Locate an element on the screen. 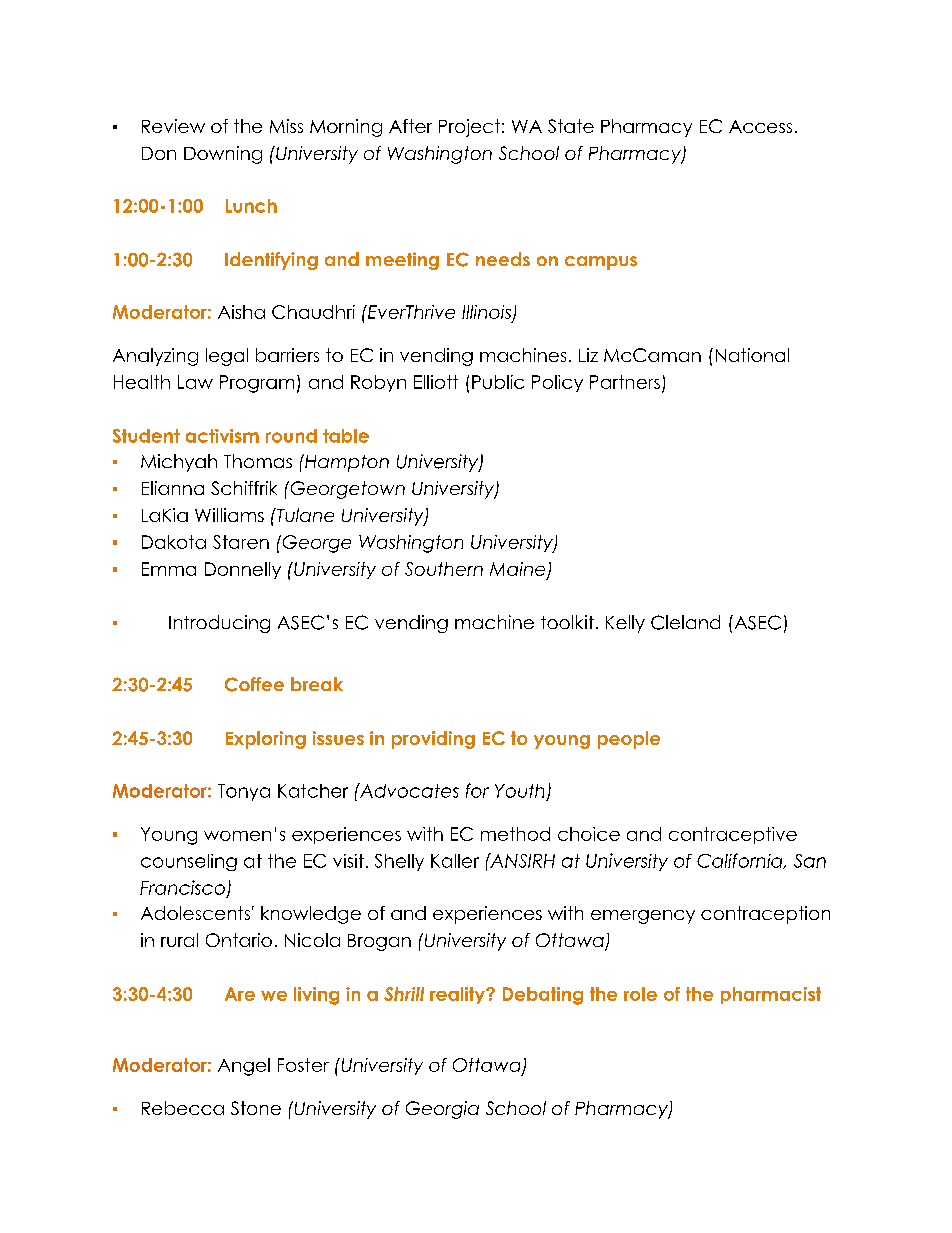 This screenshot has height=1233, width=952. pharmacist is located at coordinates (771, 995).
